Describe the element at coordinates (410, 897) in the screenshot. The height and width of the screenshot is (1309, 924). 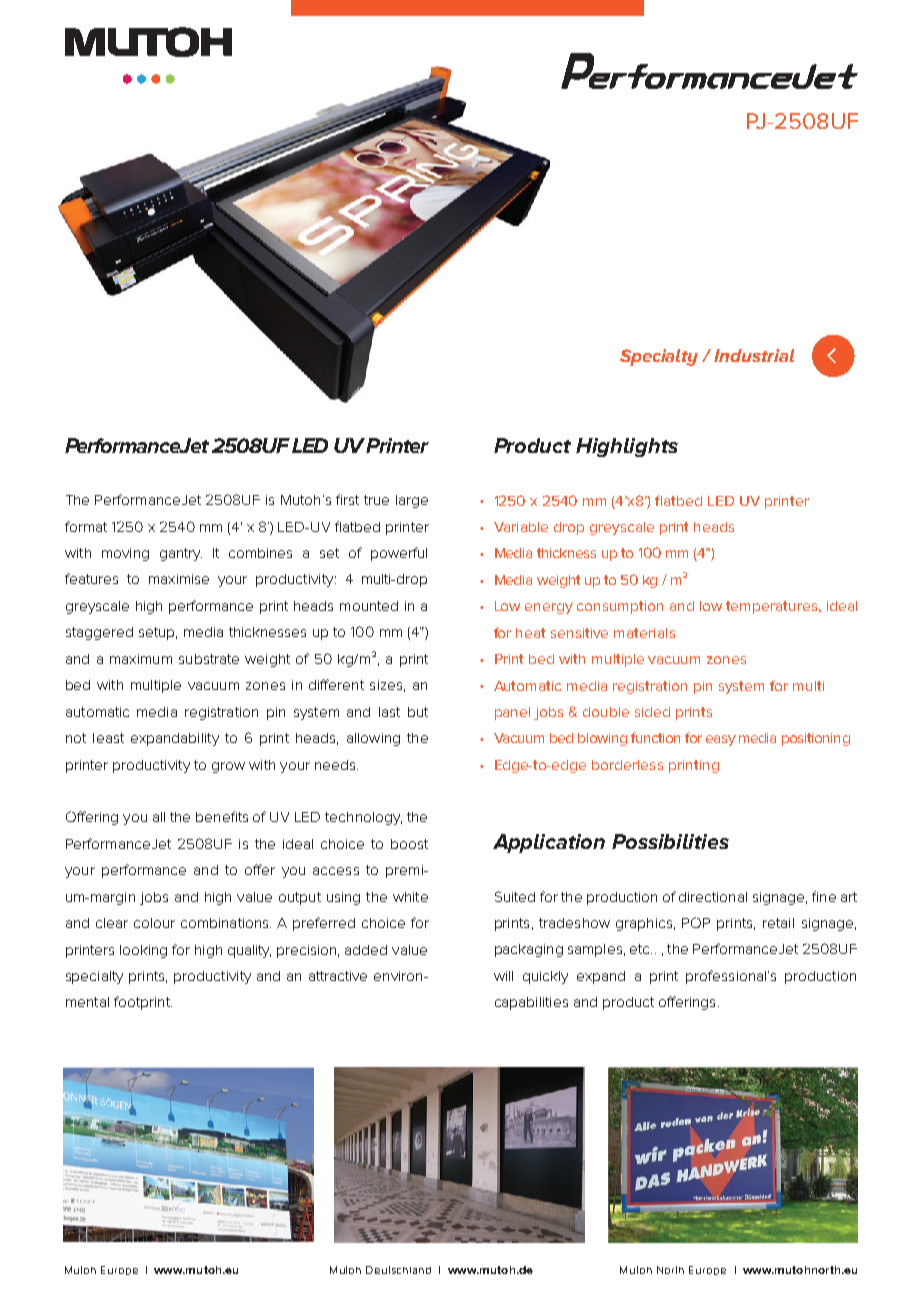
I see `white` at that location.
